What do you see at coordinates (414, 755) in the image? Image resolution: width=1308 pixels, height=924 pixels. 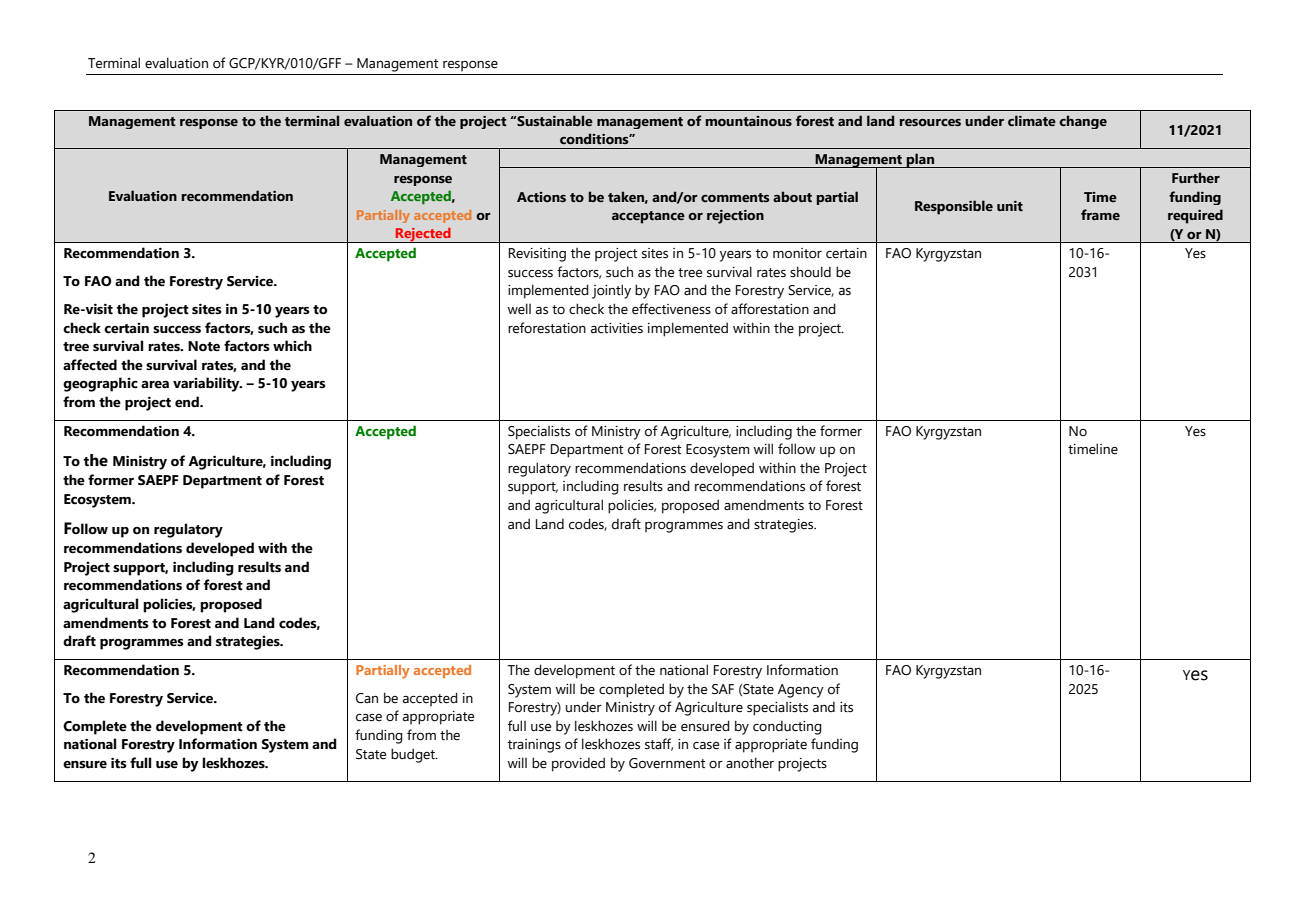 I see `budget` at bounding box center [414, 755].
